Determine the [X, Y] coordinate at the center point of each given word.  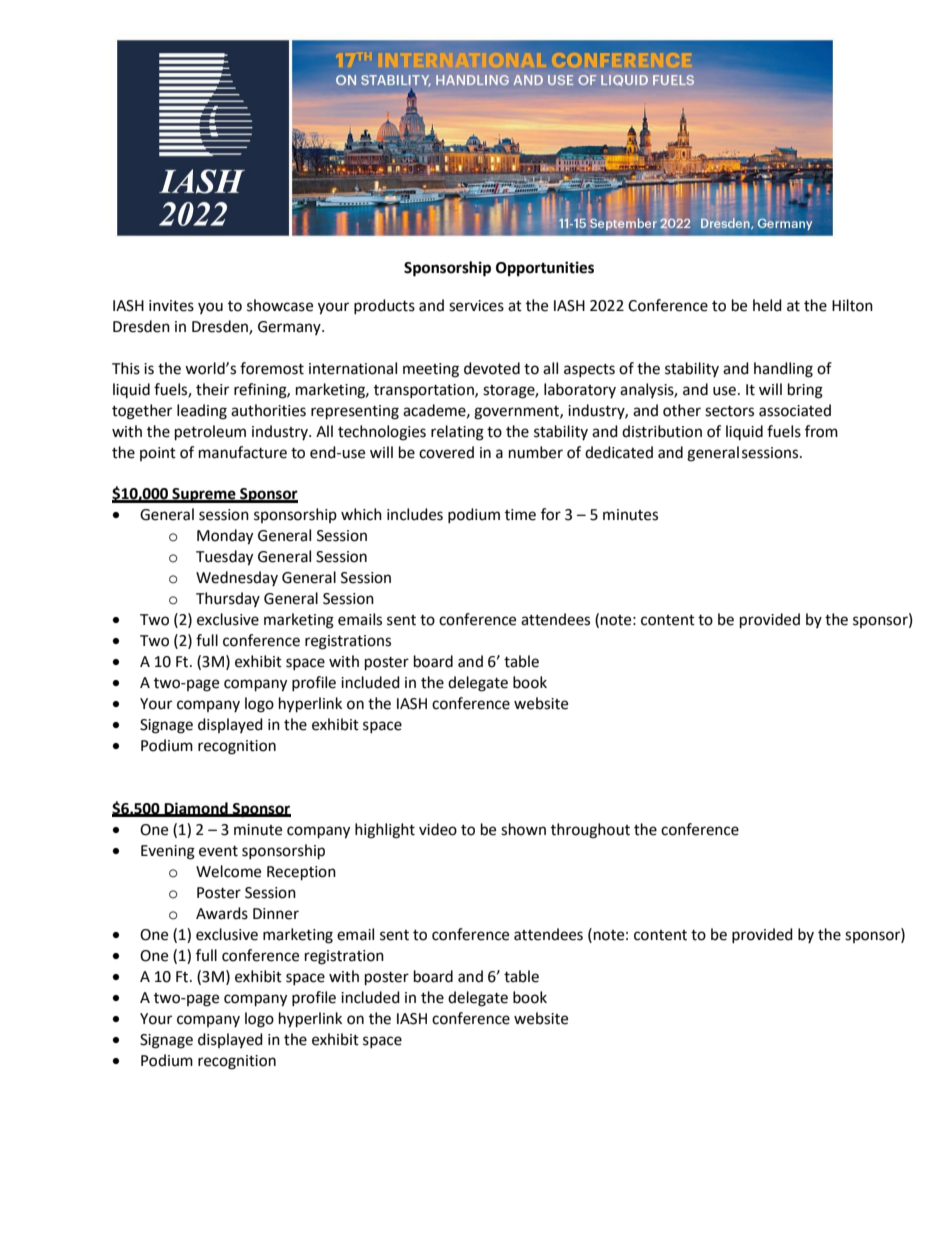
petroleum [210, 433]
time [520, 515]
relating [457, 433]
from [821, 431]
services [476, 306]
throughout [590, 831]
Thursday [228, 599]
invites [171, 306]
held [767, 305]
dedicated [619, 452]
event [218, 851]
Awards [222, 913]
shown [523, 829]
